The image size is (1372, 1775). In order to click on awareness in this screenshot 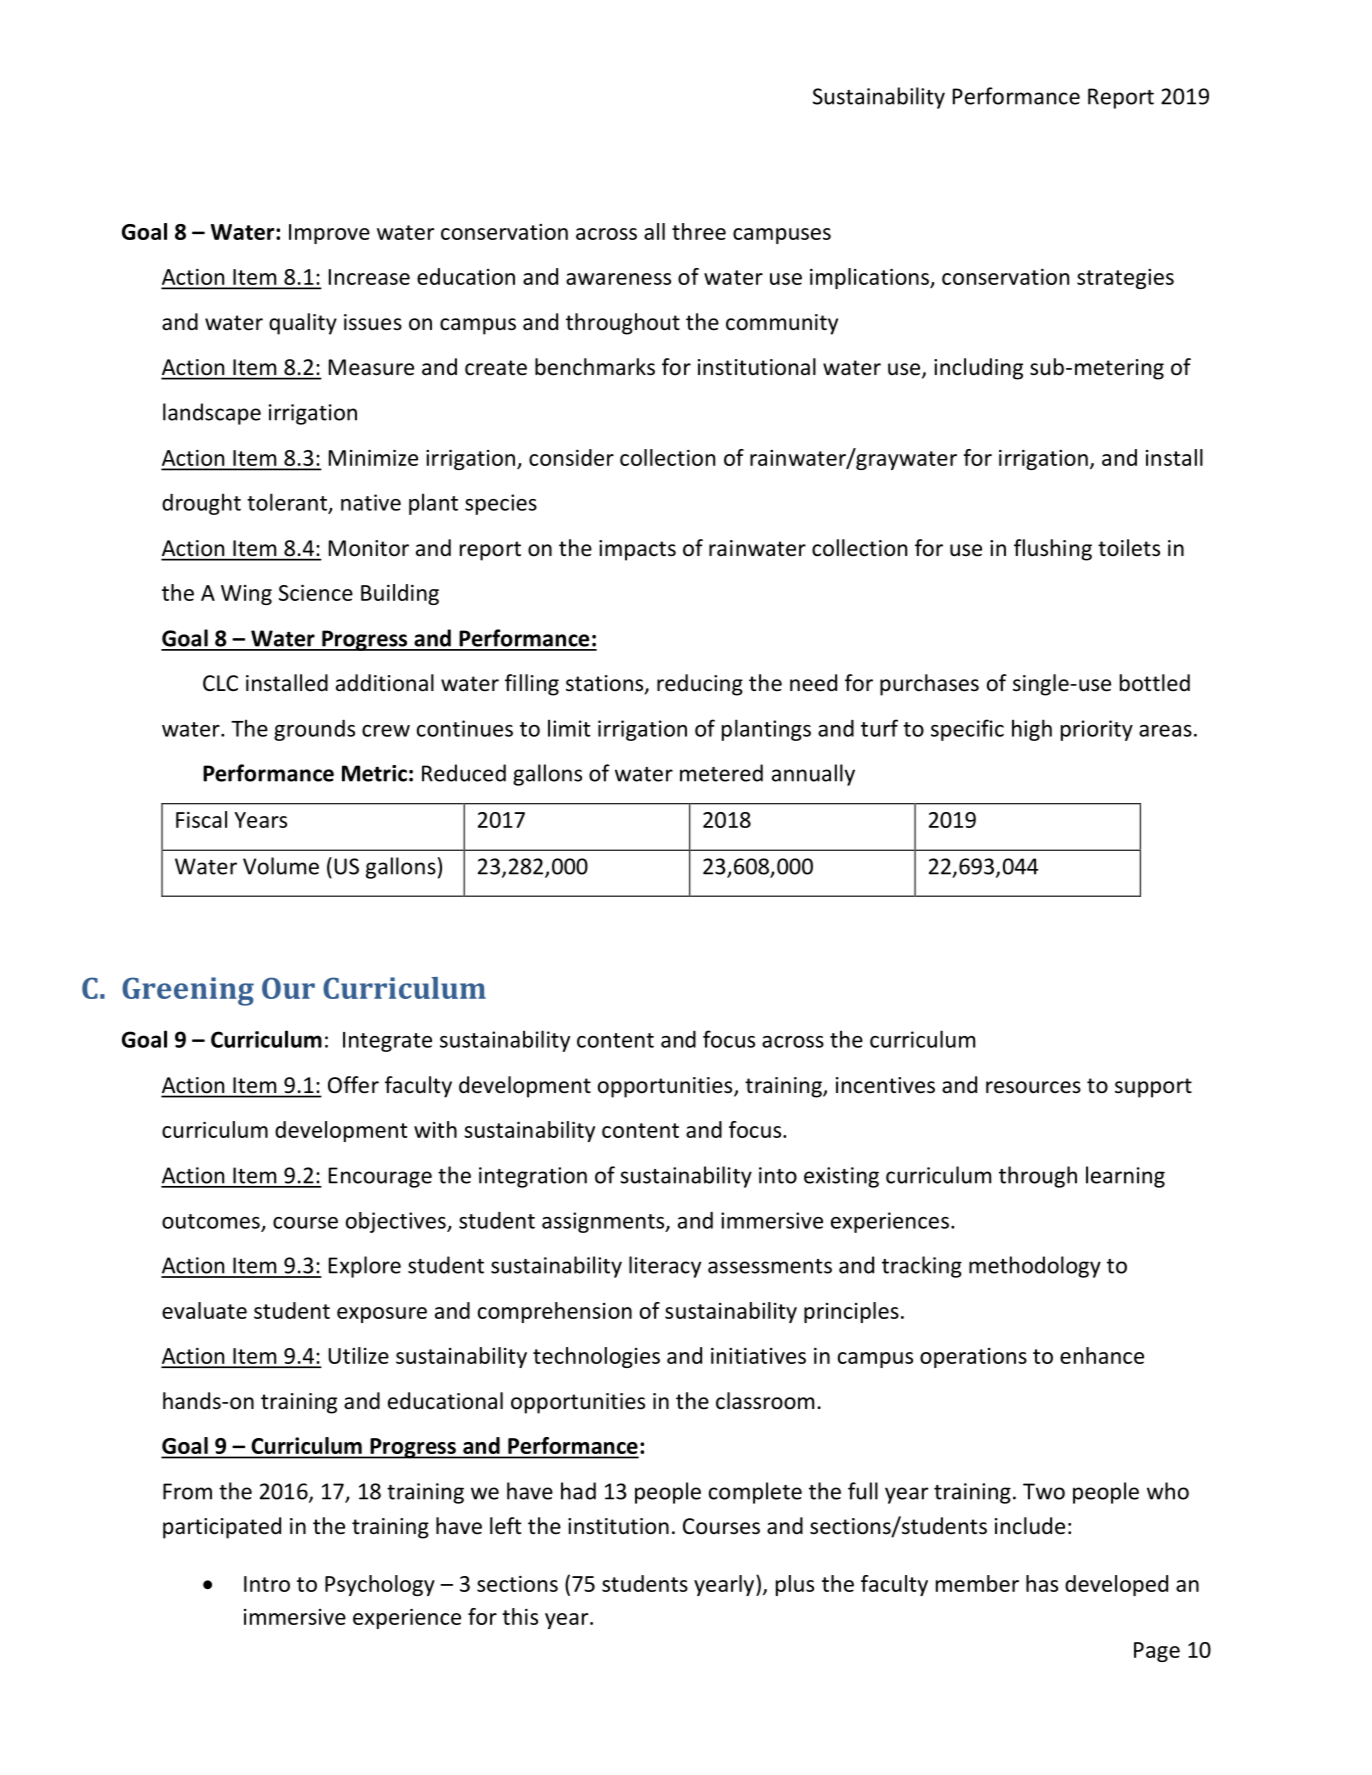, I will do `click(618, 279)`.
